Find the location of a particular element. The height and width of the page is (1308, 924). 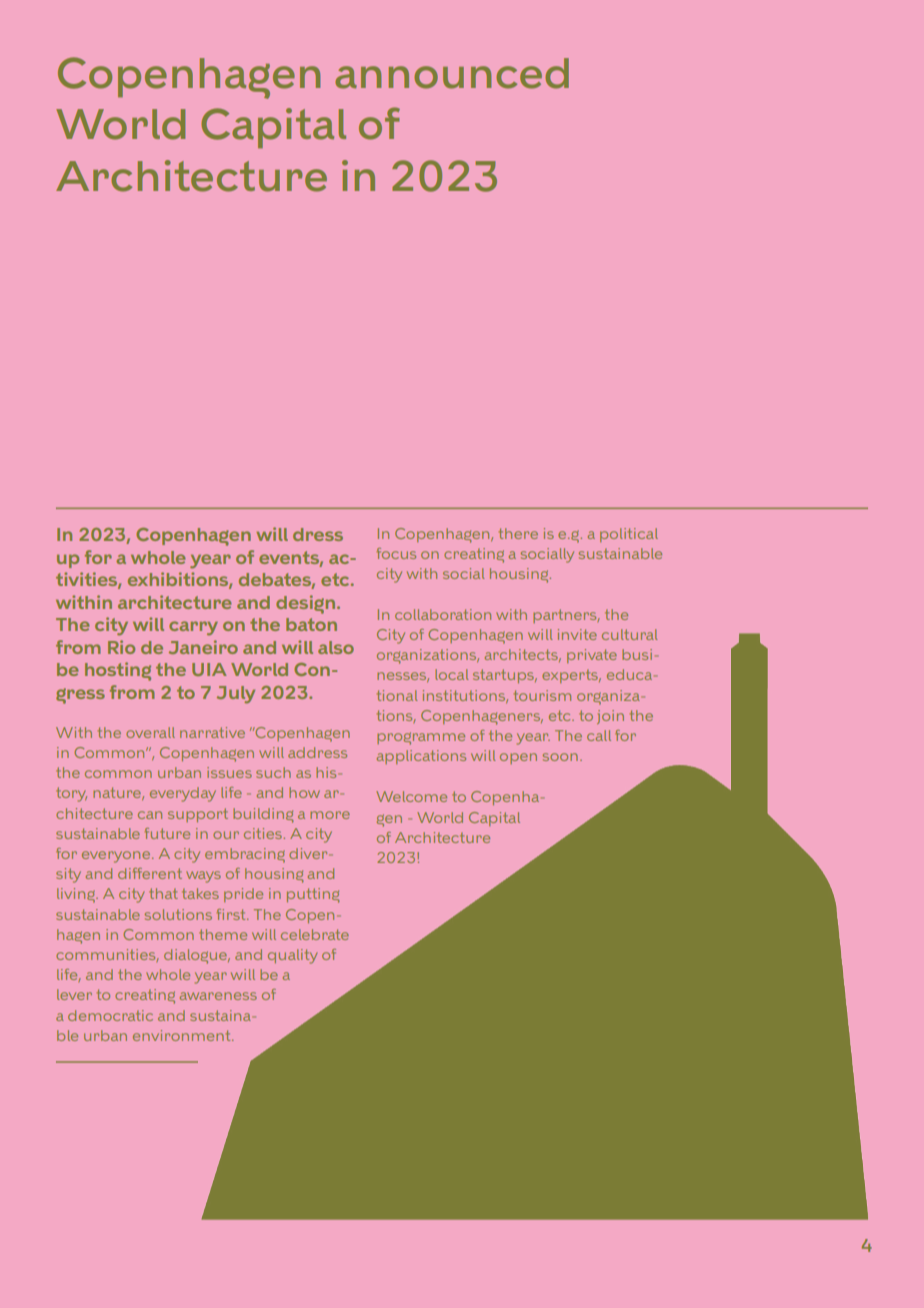

political is located at coordinates (629, 535).
